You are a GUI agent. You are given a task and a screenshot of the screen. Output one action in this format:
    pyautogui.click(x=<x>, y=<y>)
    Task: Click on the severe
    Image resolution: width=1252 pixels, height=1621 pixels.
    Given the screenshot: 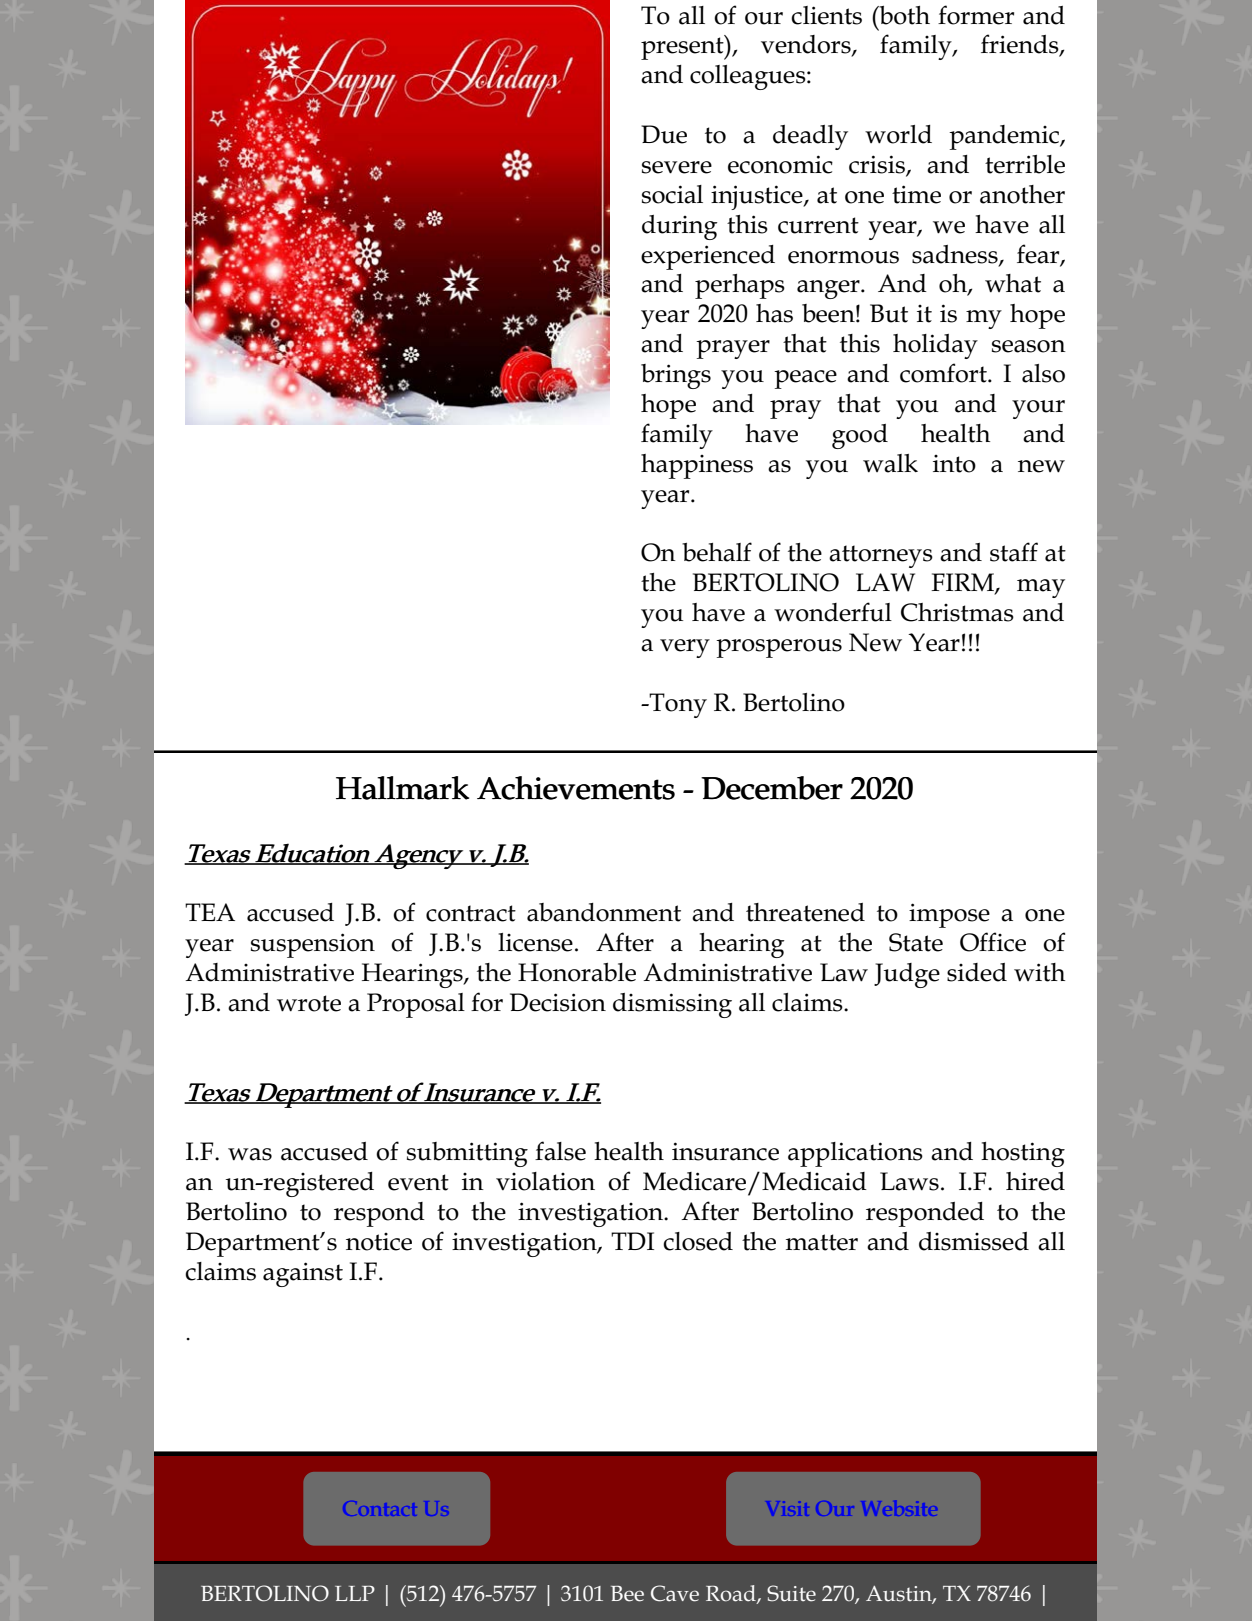 What is the action you would take?
    pyautogui.click(x=677, y=167)
